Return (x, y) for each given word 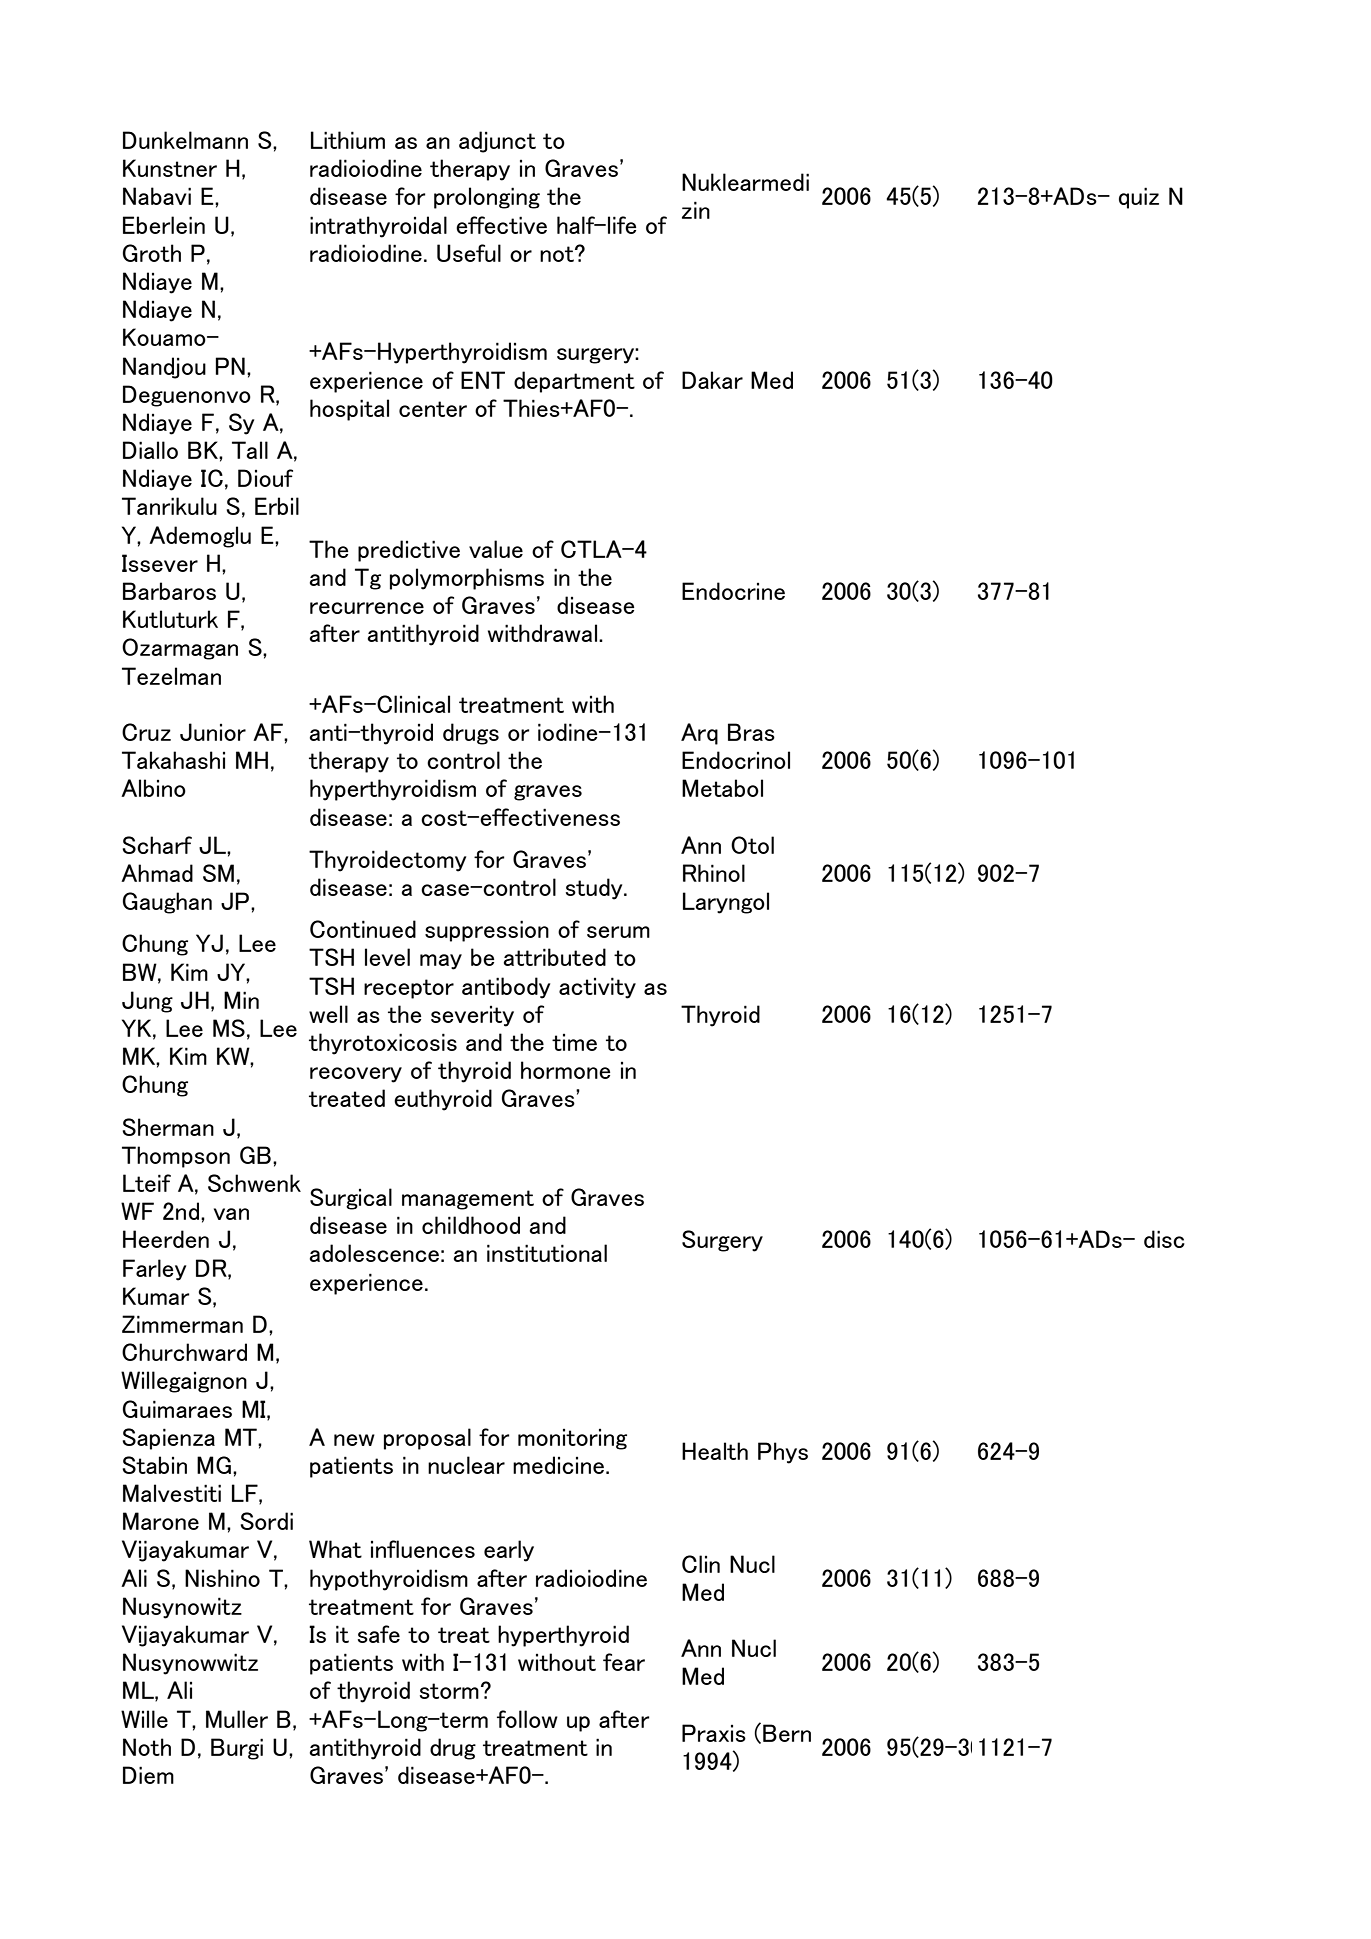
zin (696, 210)
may (441, 962)
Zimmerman (182, 1324)
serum (618, 932)
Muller (237, 1719)
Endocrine (733, 591)
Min (241, 1000)
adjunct (497, 142)
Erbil (277, 506)
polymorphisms (467, 579)
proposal (427, 1439)
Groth (152, 253)
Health (715, 1451)
